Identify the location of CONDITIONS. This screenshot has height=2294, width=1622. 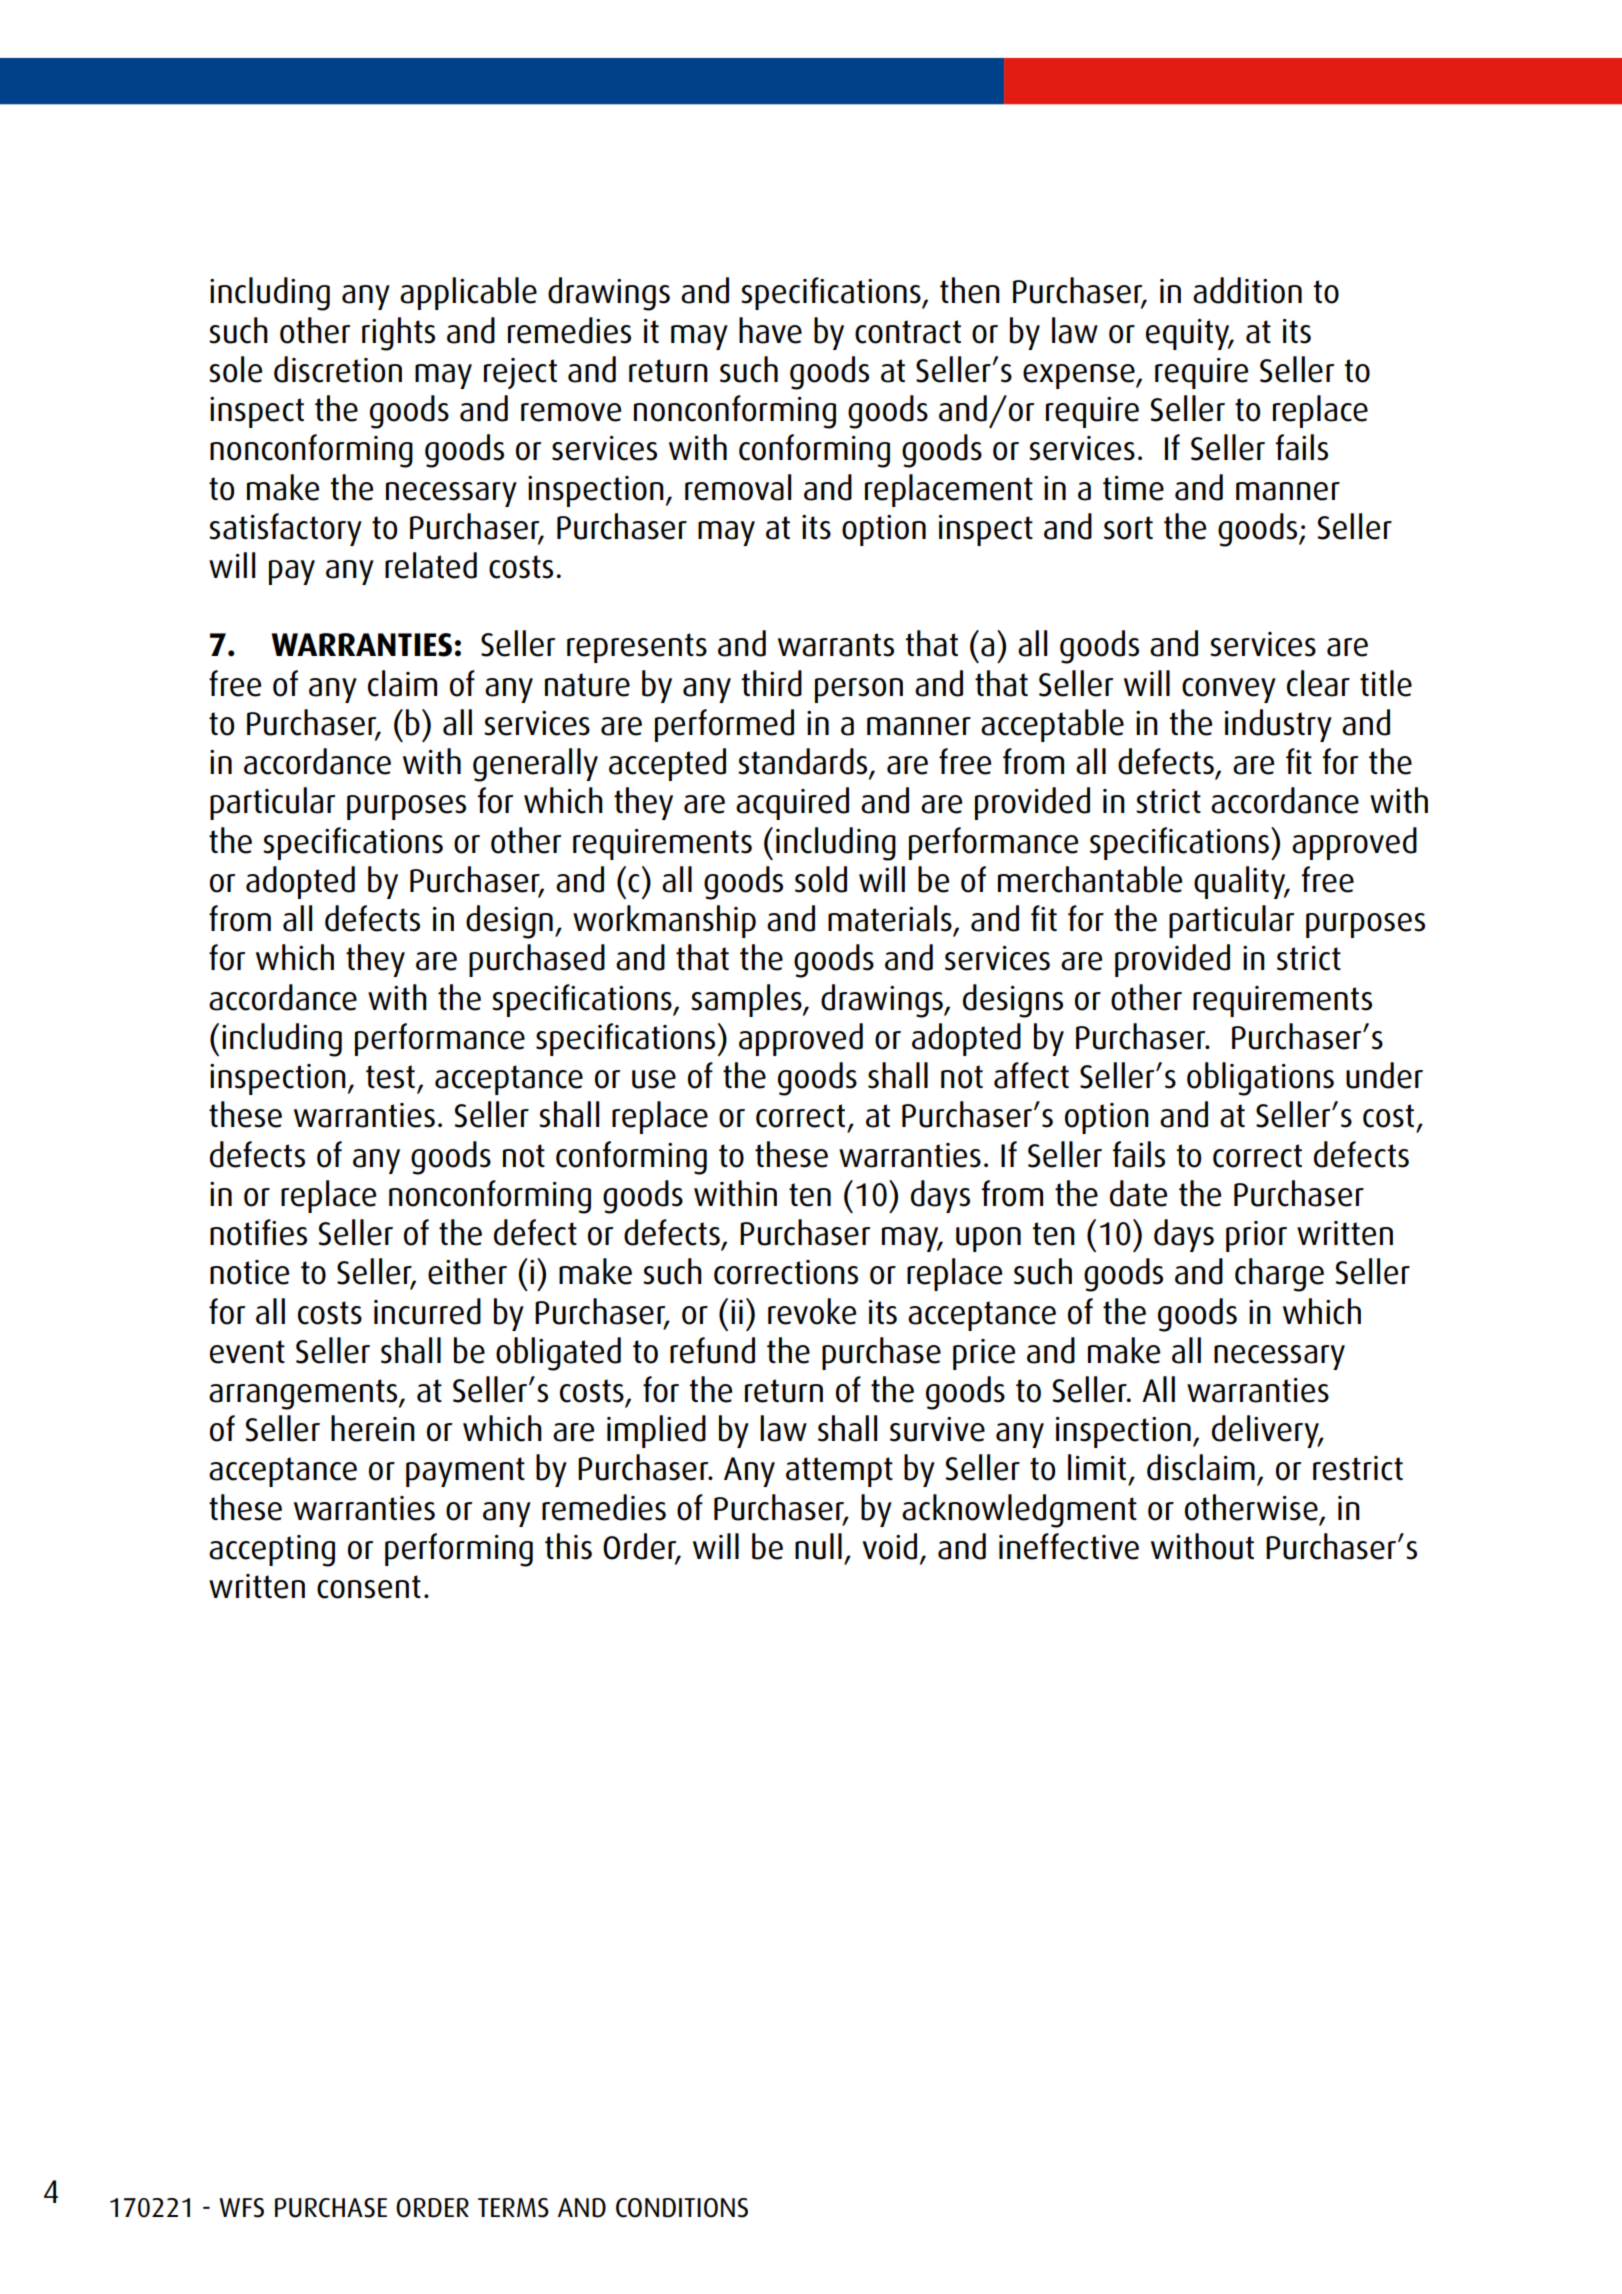
(682, 2208).
